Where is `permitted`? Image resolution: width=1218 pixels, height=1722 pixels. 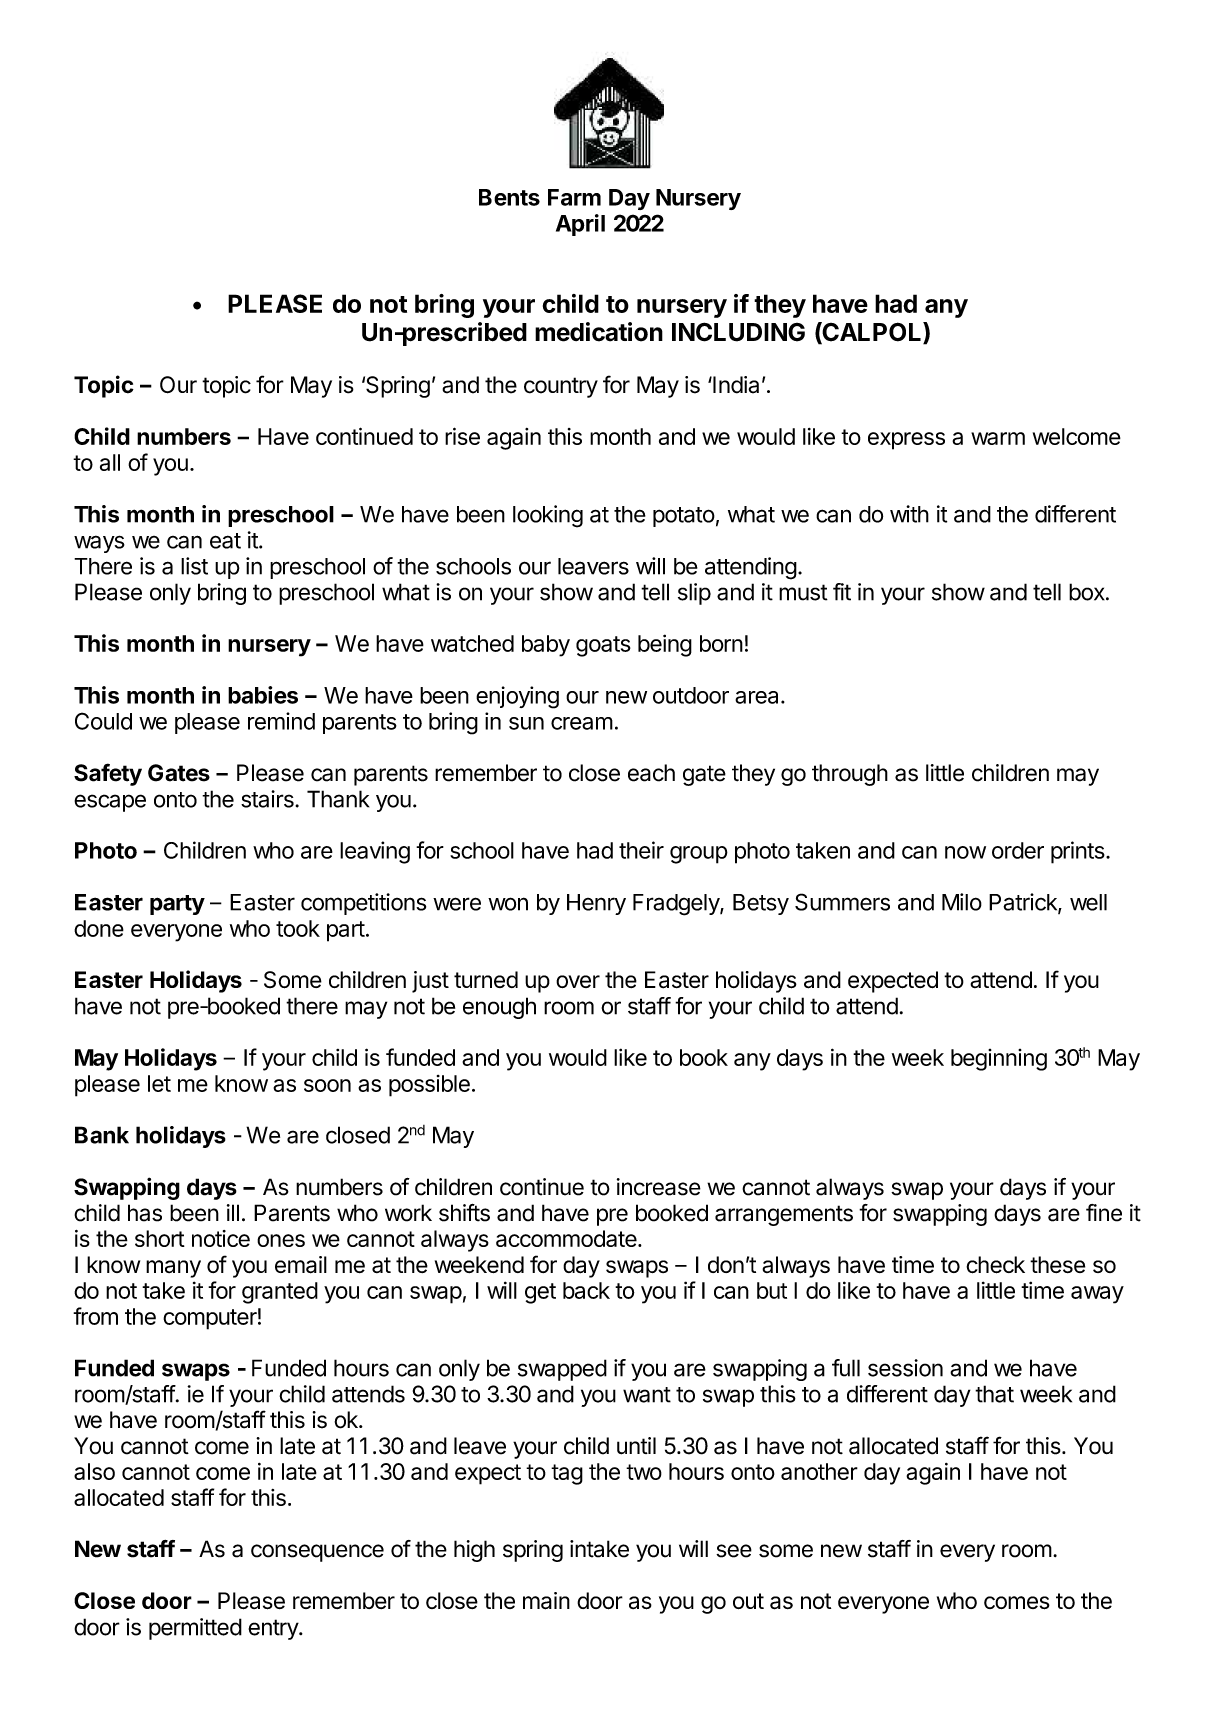
permitted is located at coordinates (195, 1629).
